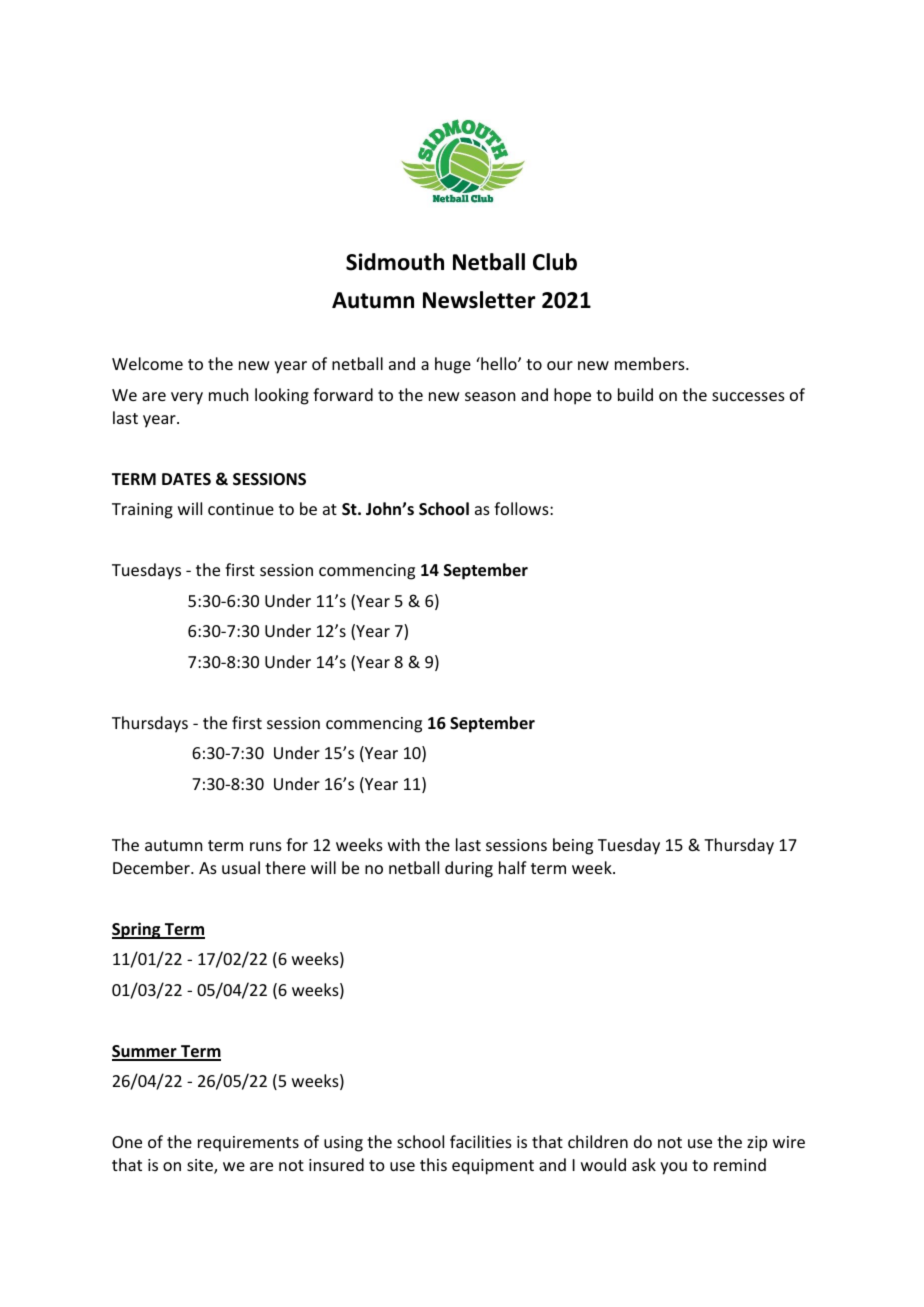  I want to click on continue, so click(241, 509).
